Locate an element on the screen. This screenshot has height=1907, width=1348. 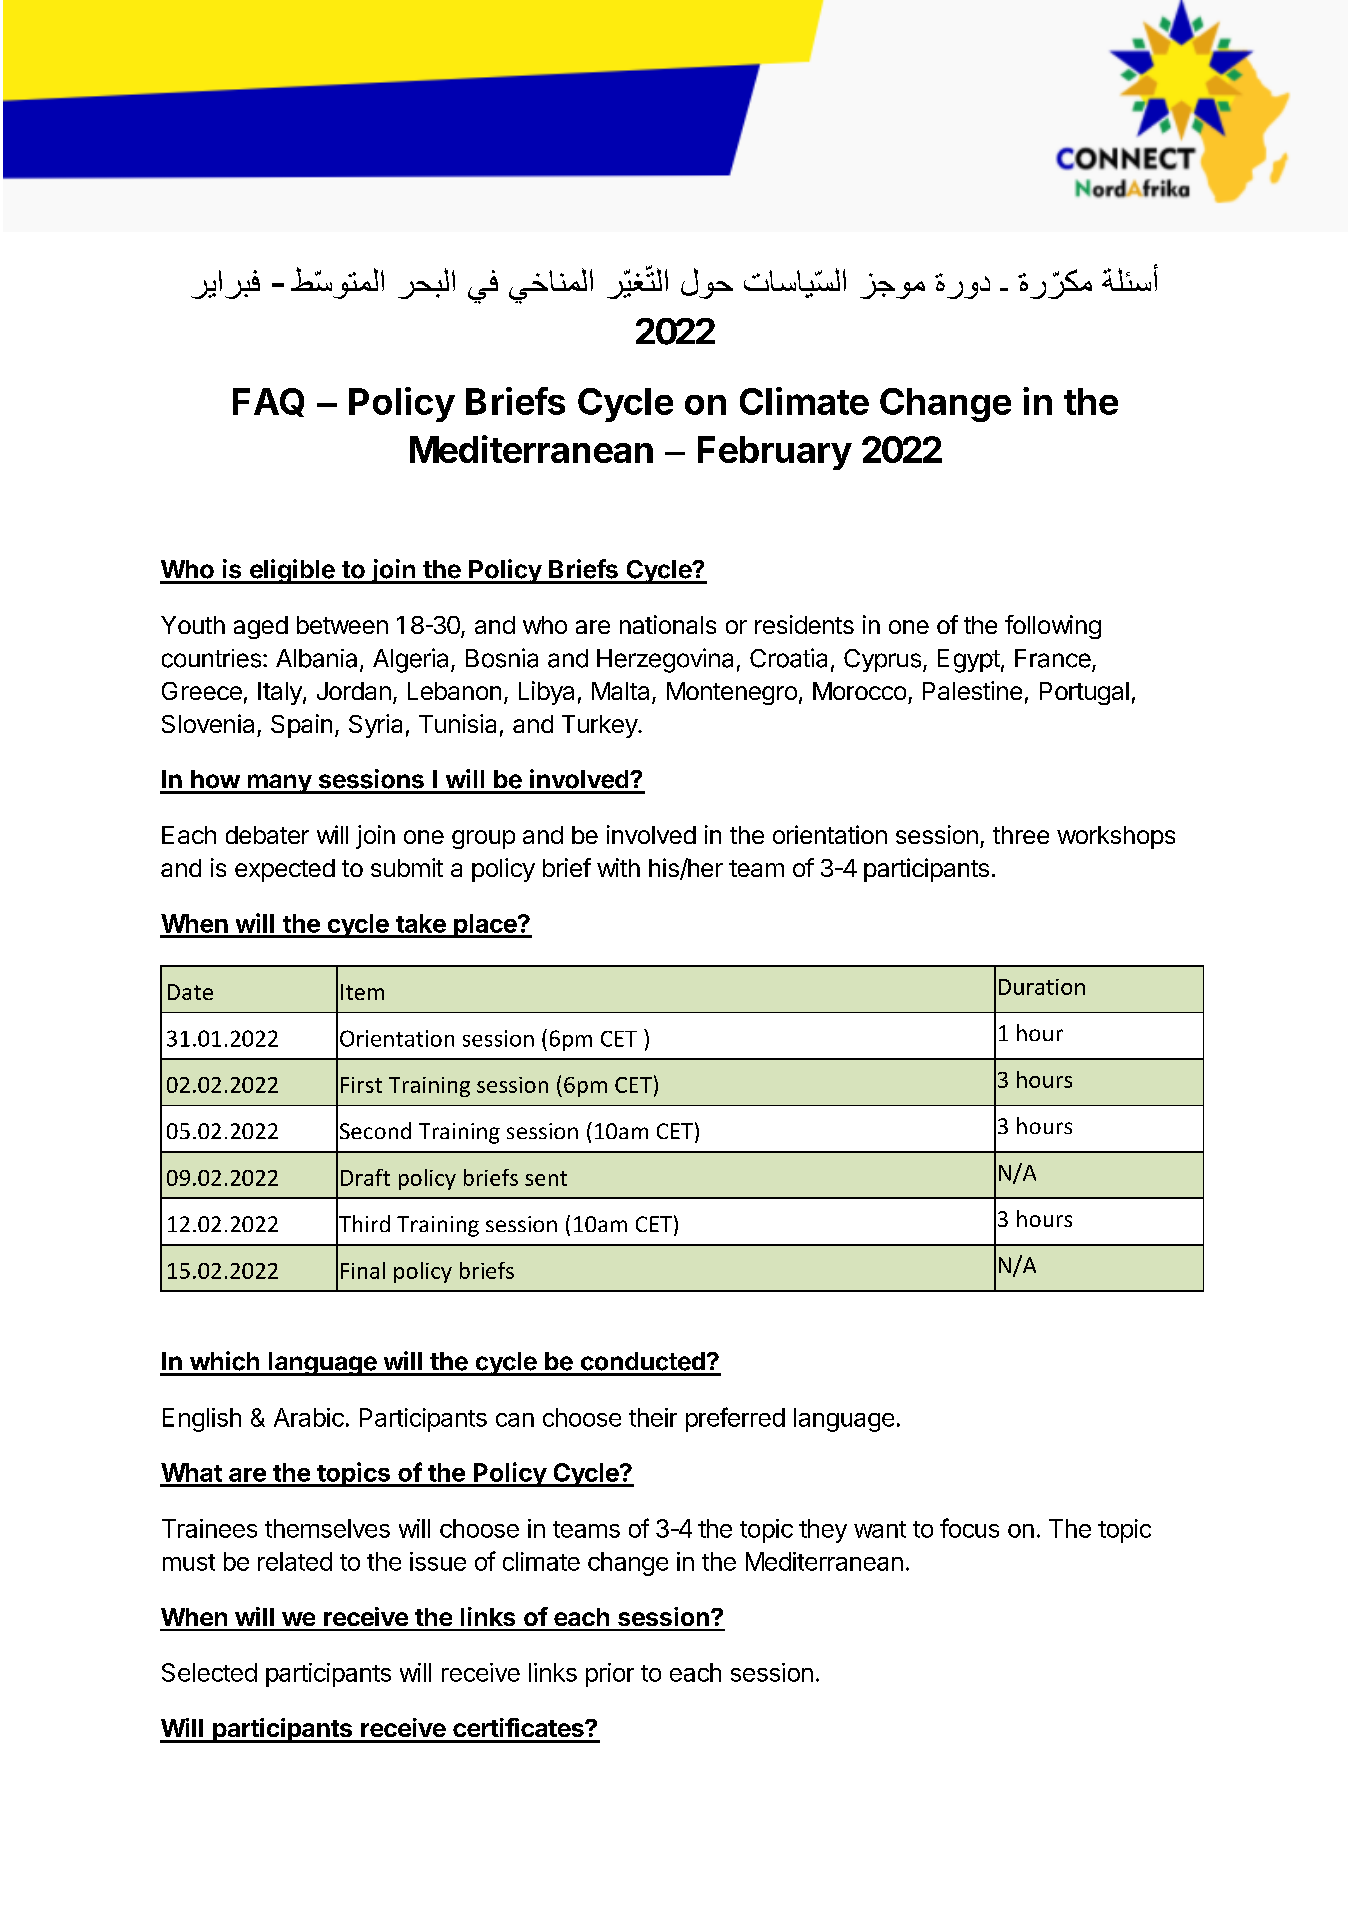
prior is located at coordinates (610, 1675).
